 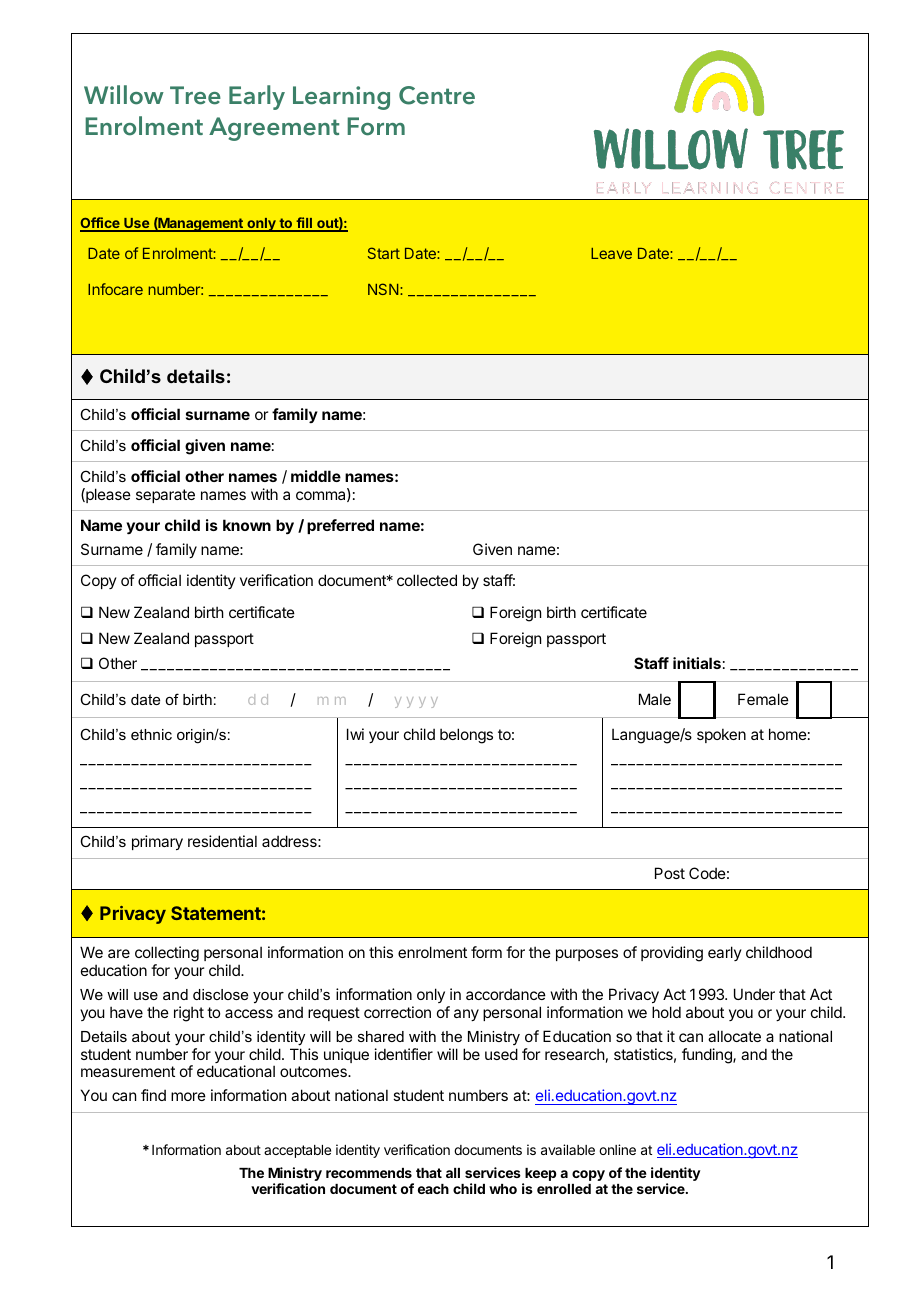 I want to click on Centre, so click(x=437, y=95).
